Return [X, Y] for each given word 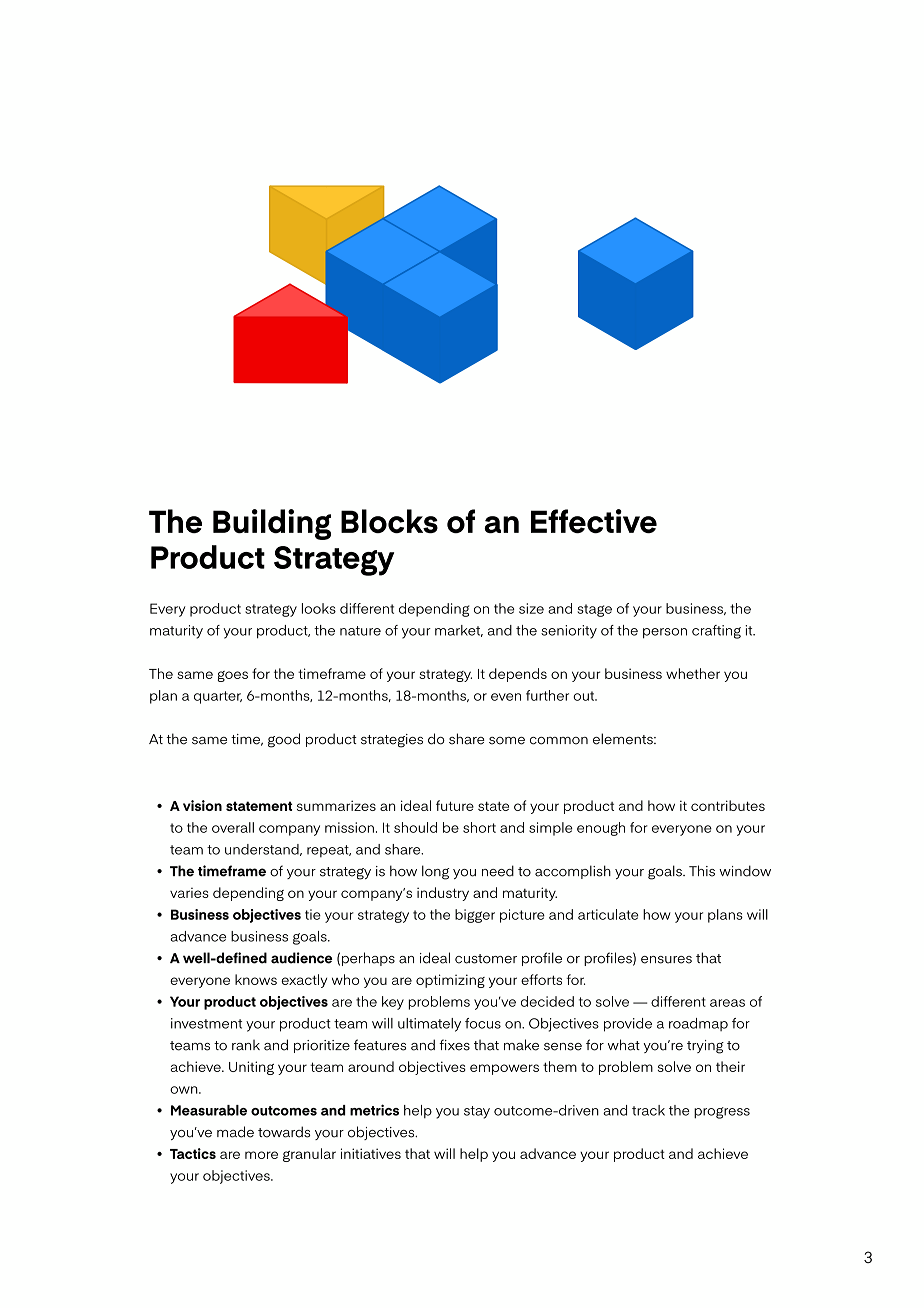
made [235, 1132]
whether [693, 673]
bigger [475, 916]
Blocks [389, 521]
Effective [594, 521]
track [648, 1110]
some [507, 741]
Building [272, 524]
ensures [666, 960]
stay [477, 1112]
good [284, 740]
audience [301, 958]
